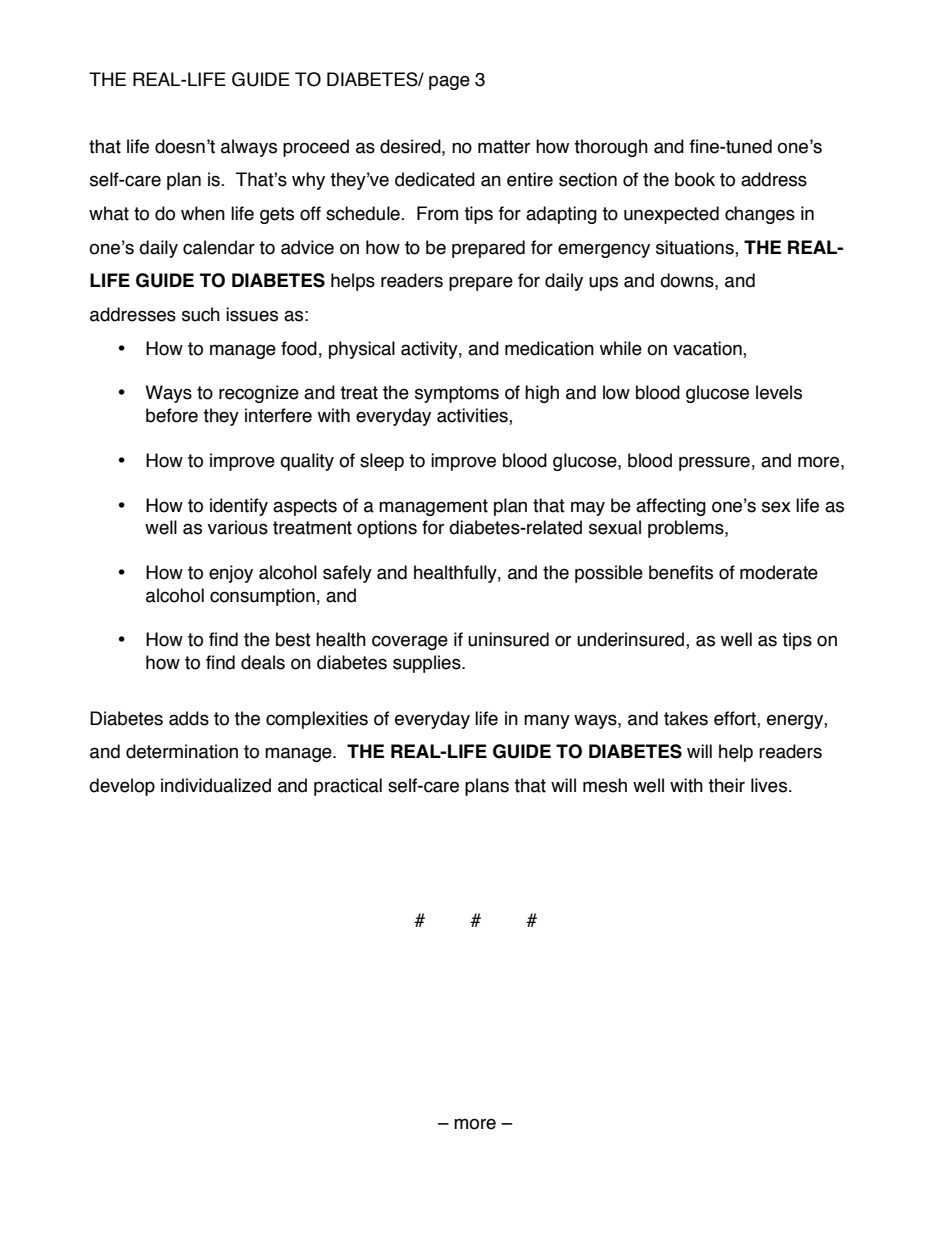 The height and width of the screenshot is (1233, 952). I want to click on activities, so click(473, 416).
